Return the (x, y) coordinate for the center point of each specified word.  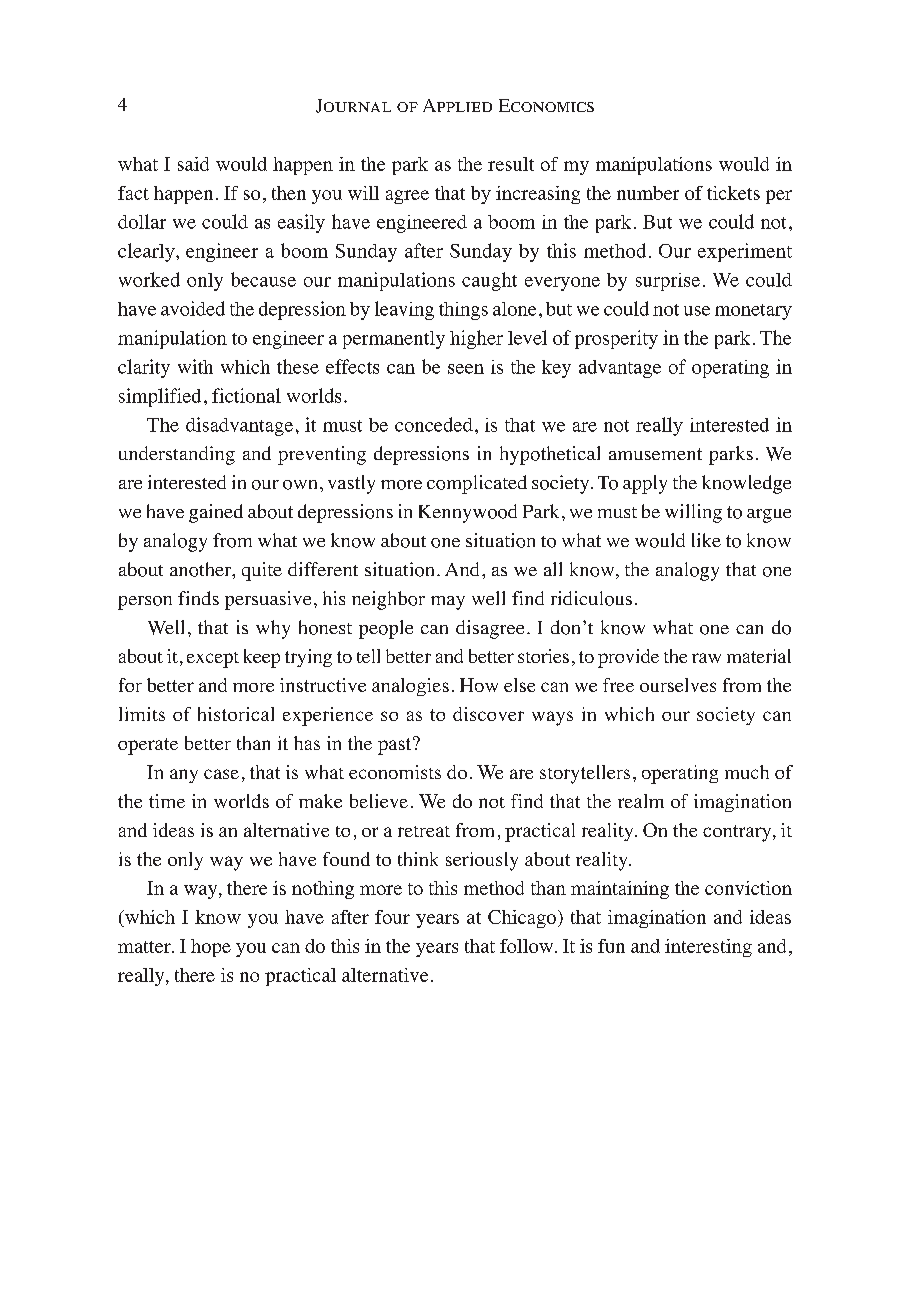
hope (211, 948)
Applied (457, 105)
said (193, 164)
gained (216, 513)
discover (488, 714)
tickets (733, 193)
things (463, 311)
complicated (477, 484)
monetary (753, 312)
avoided (193, 308)
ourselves (678, 685)
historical (236, 714)
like (706, 540)
